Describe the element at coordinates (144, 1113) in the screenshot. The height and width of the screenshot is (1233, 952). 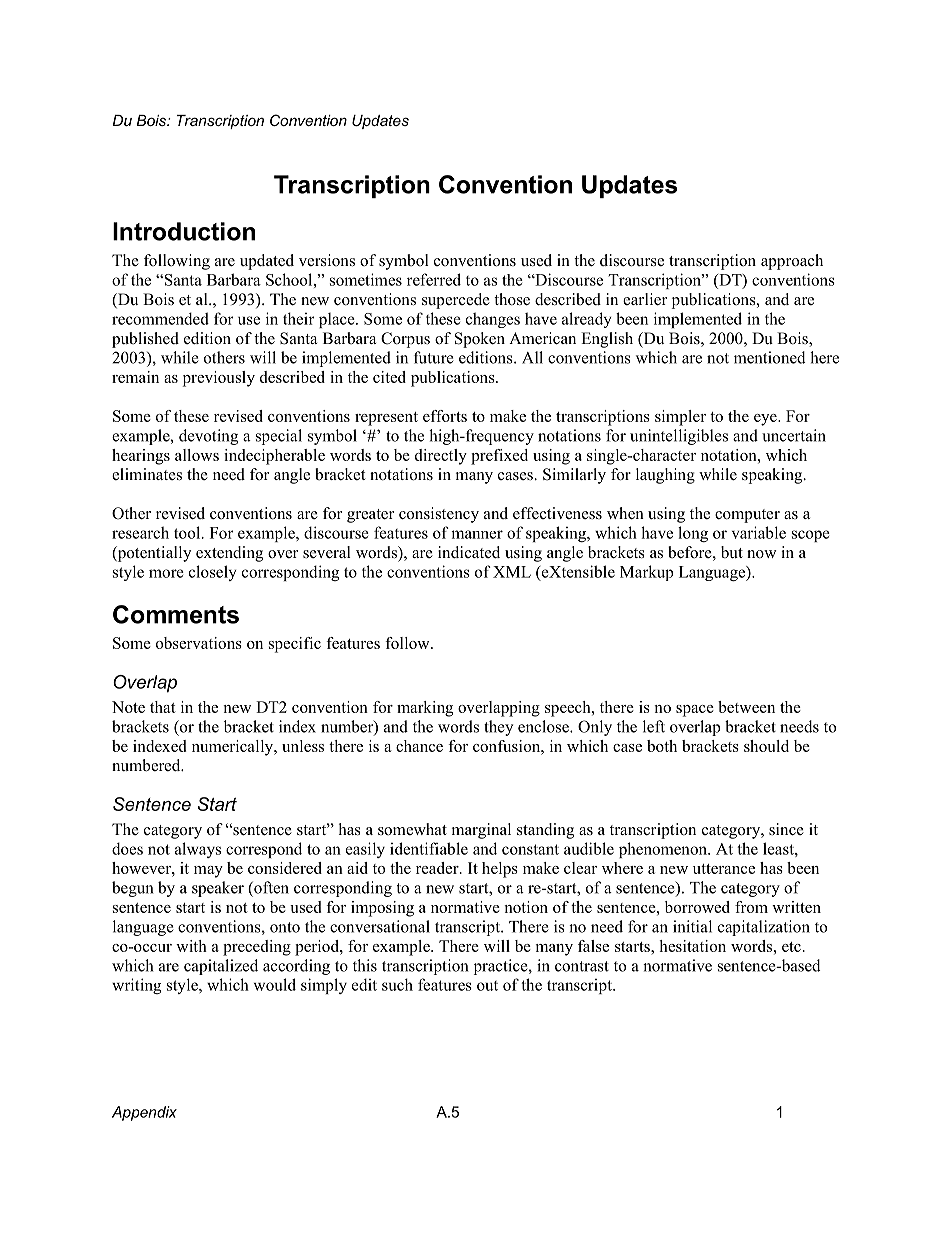
I see `Appendix` at that location.
